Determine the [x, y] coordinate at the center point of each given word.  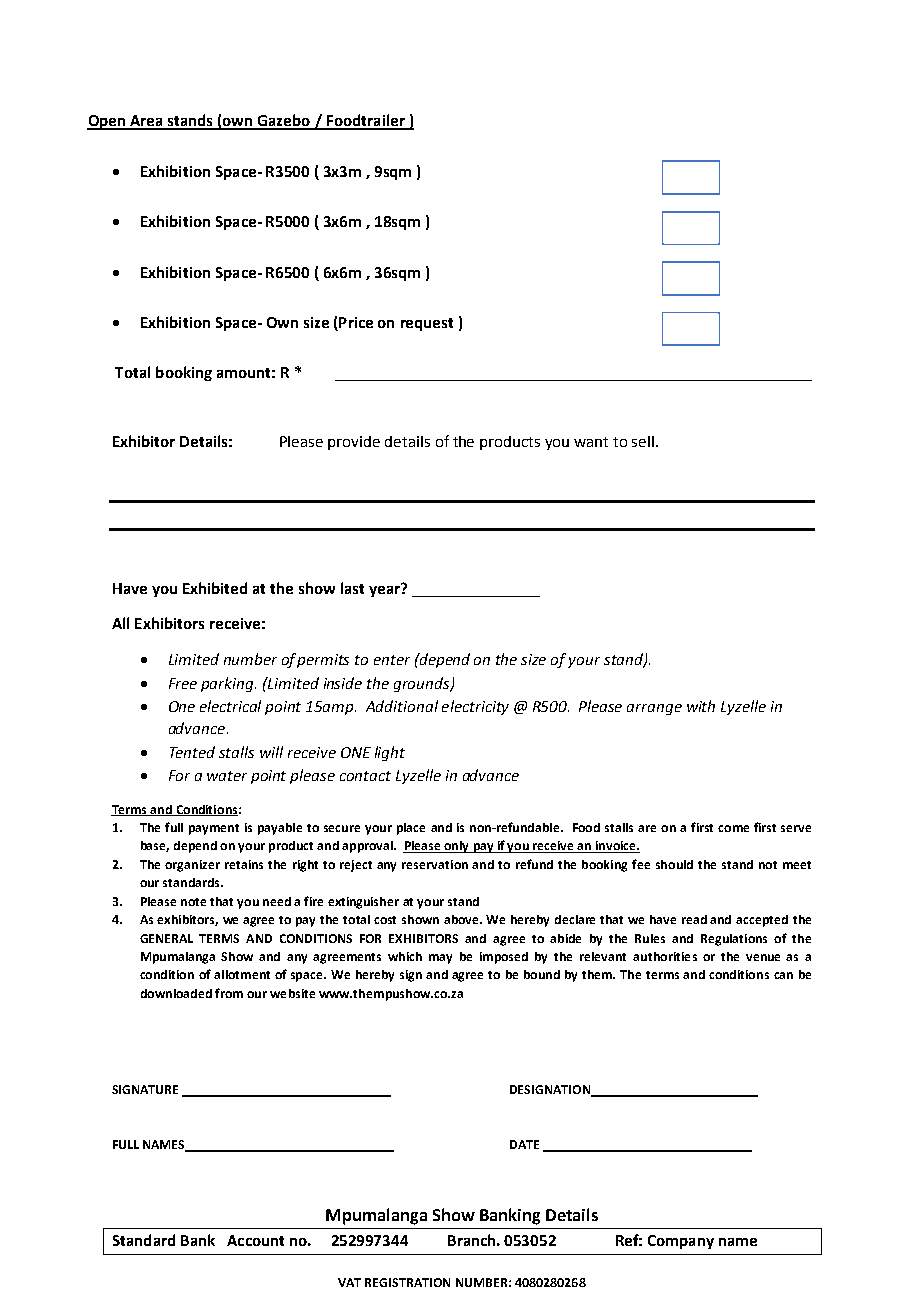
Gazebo [284, 121]
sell [644, 441]
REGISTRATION [407, 1282]
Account [255, 1240]
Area [146, 122]
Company [681, 1242]
